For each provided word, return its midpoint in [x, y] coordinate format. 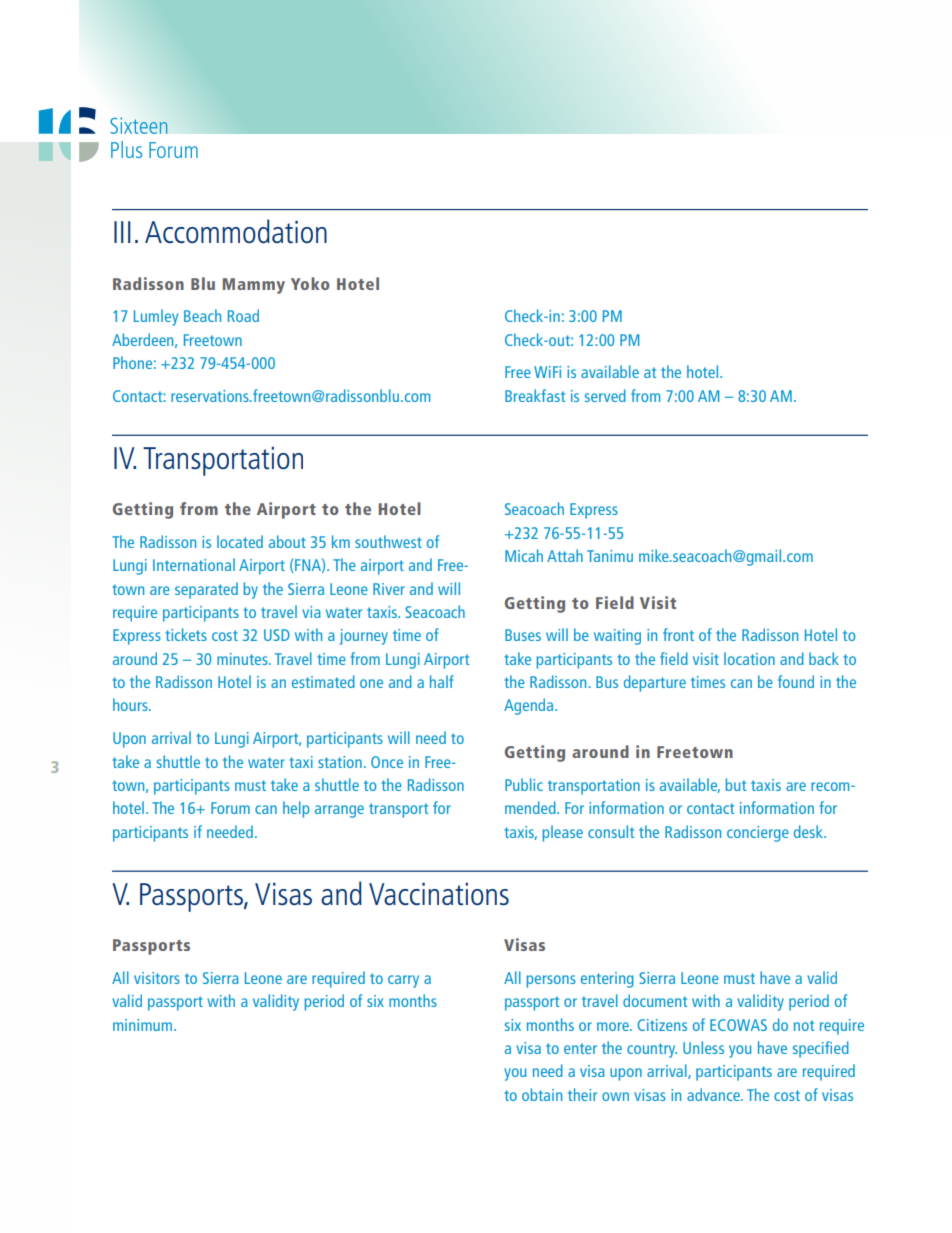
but [736, 784]
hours [131, 704]
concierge [758, 834]
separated [206, 590]
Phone [132, 362]
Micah [524, 555]
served [605, 395]
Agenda [530, 706]
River [389, 589]
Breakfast [535, 395]
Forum [230, 808]
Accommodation [236, 231]
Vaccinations [439, 894]
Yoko [310, 283]
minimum [142, 1025]
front [678, 634]
